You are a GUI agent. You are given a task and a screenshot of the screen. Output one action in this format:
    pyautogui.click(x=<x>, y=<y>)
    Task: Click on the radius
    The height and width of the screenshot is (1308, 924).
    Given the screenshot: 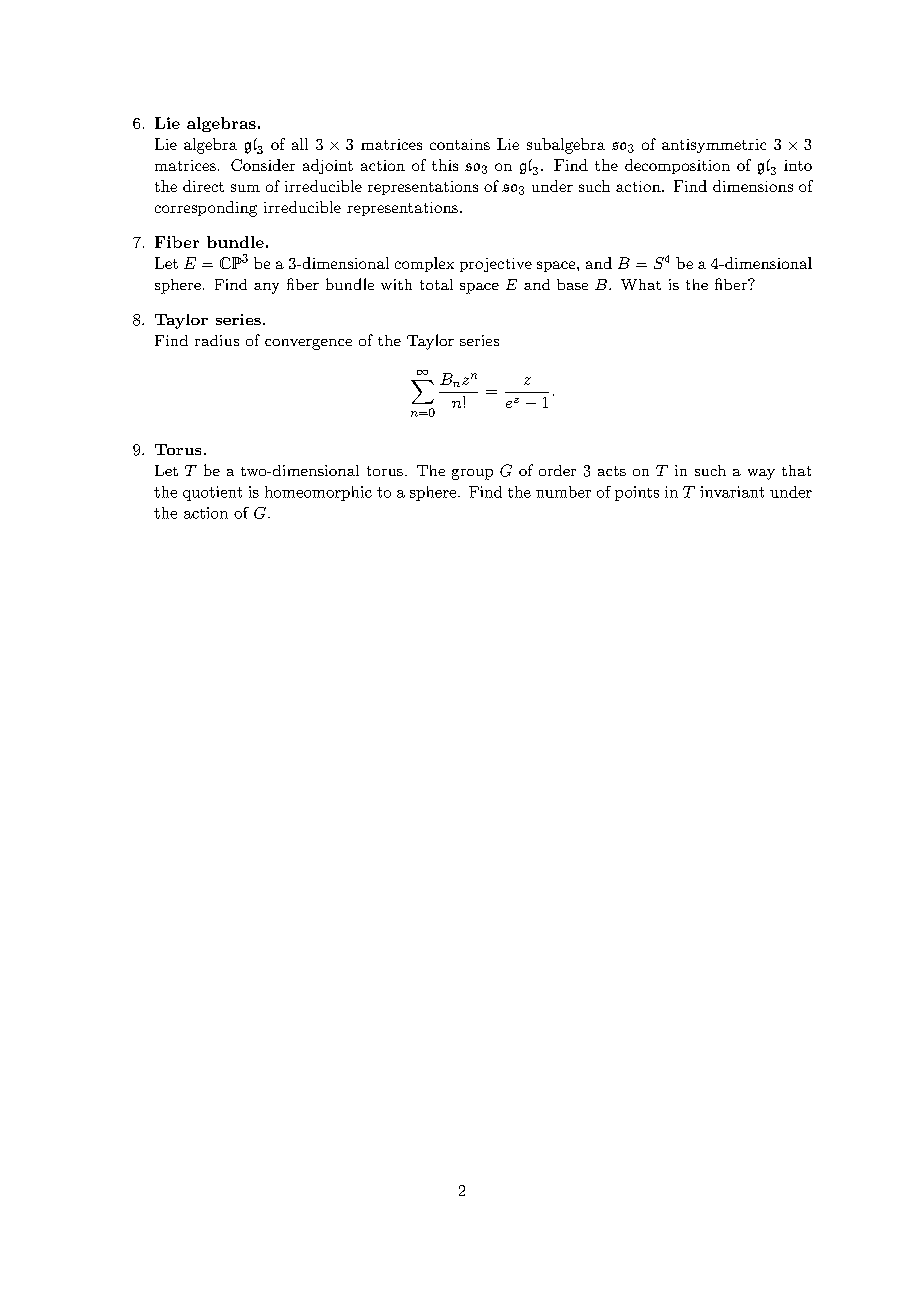 What is the action you would take?
    pyautogui.click(x=217, y=340)
